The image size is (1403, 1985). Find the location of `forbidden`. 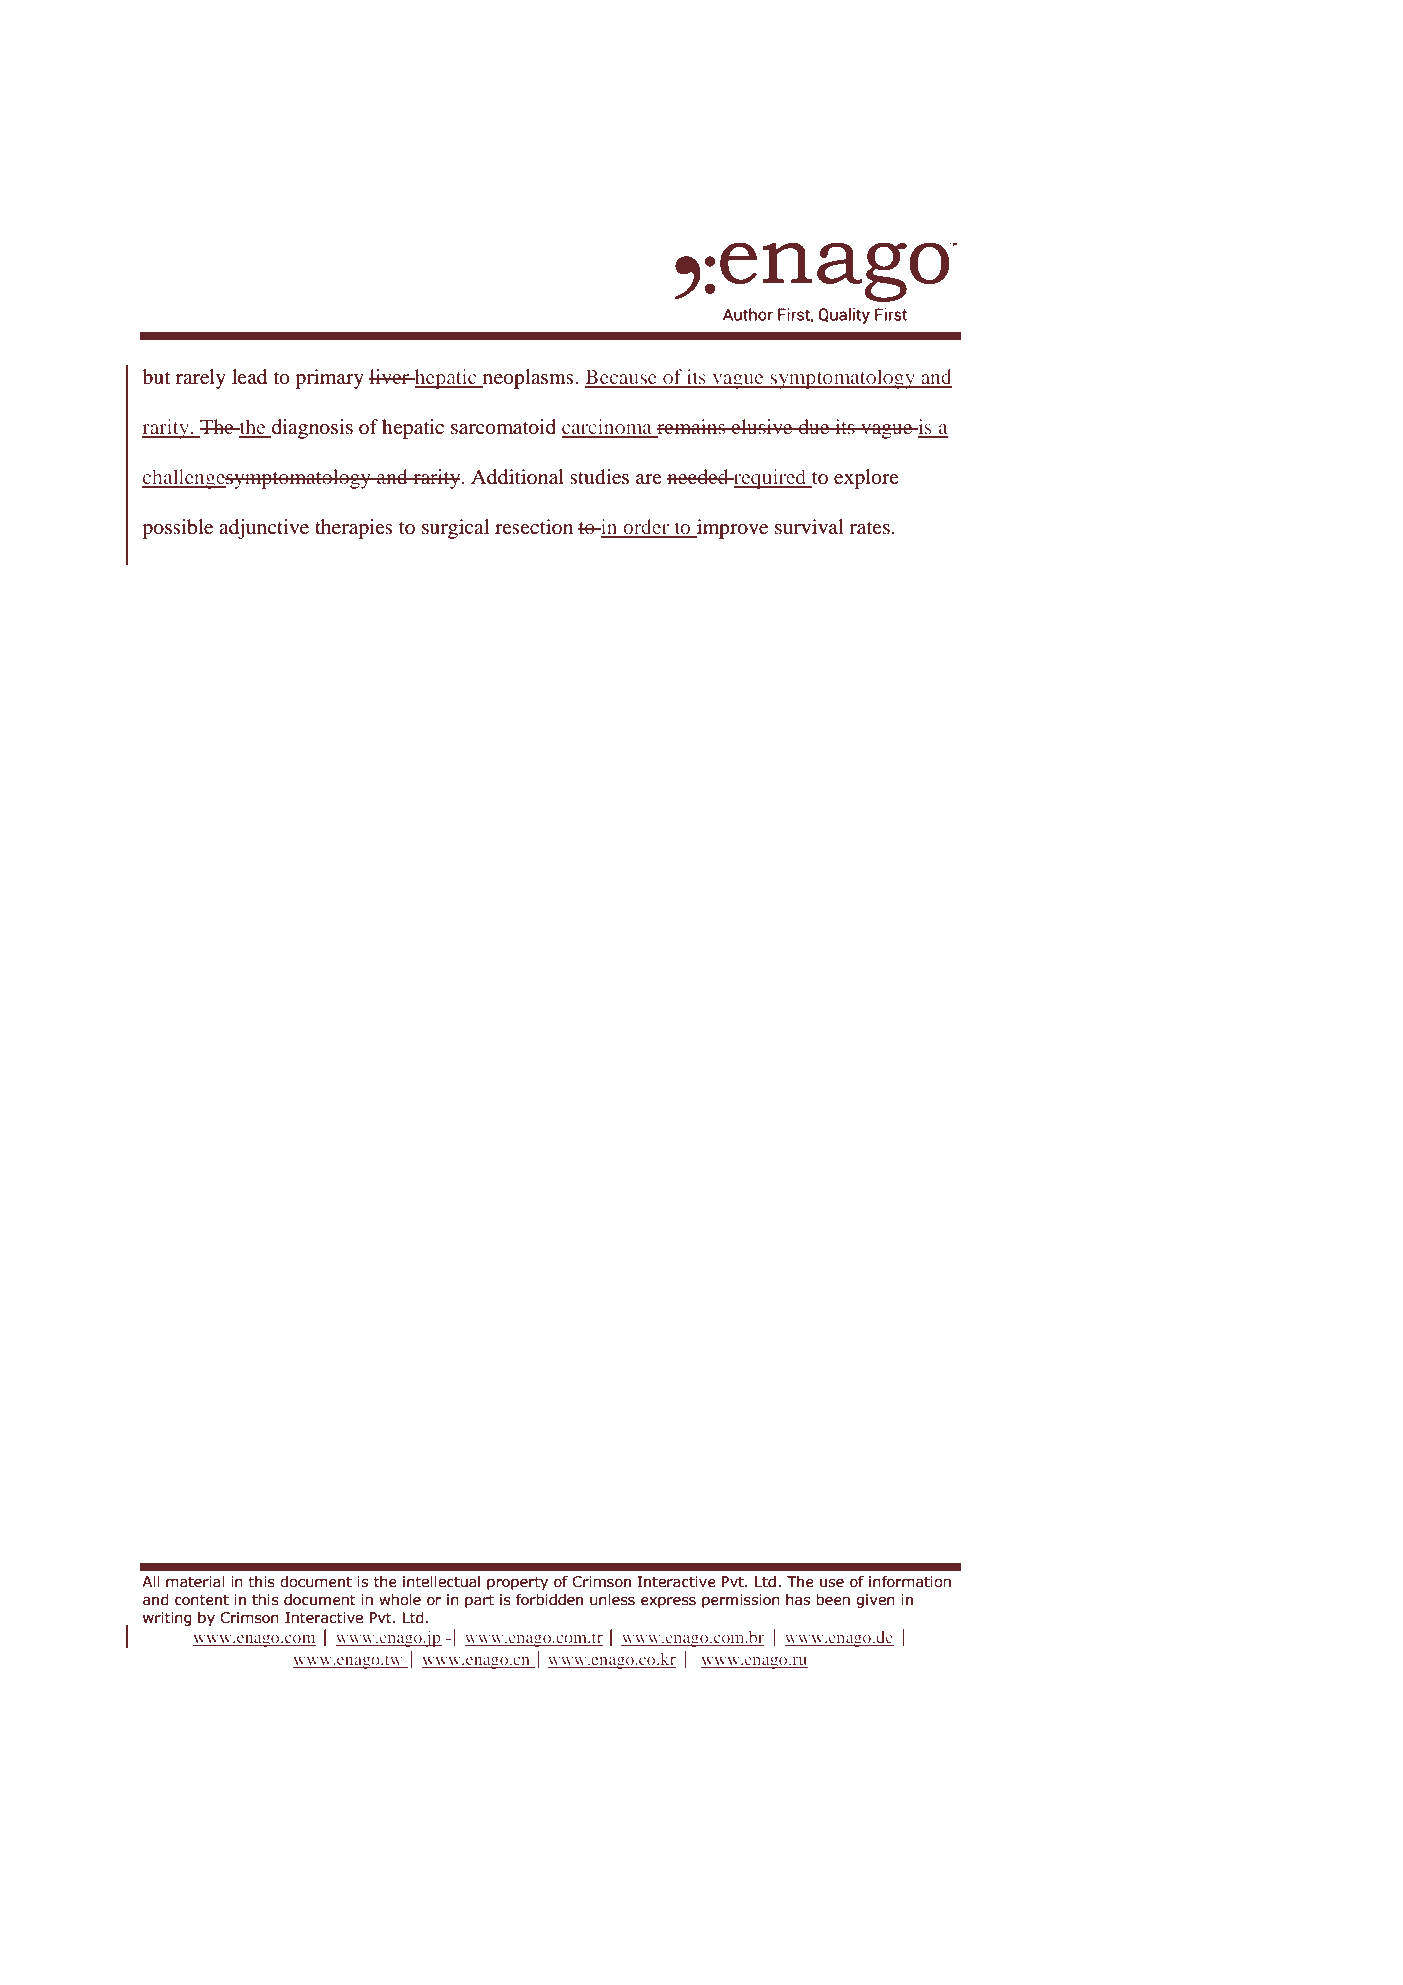

forbidden is located at coordinates (549, 1600).
